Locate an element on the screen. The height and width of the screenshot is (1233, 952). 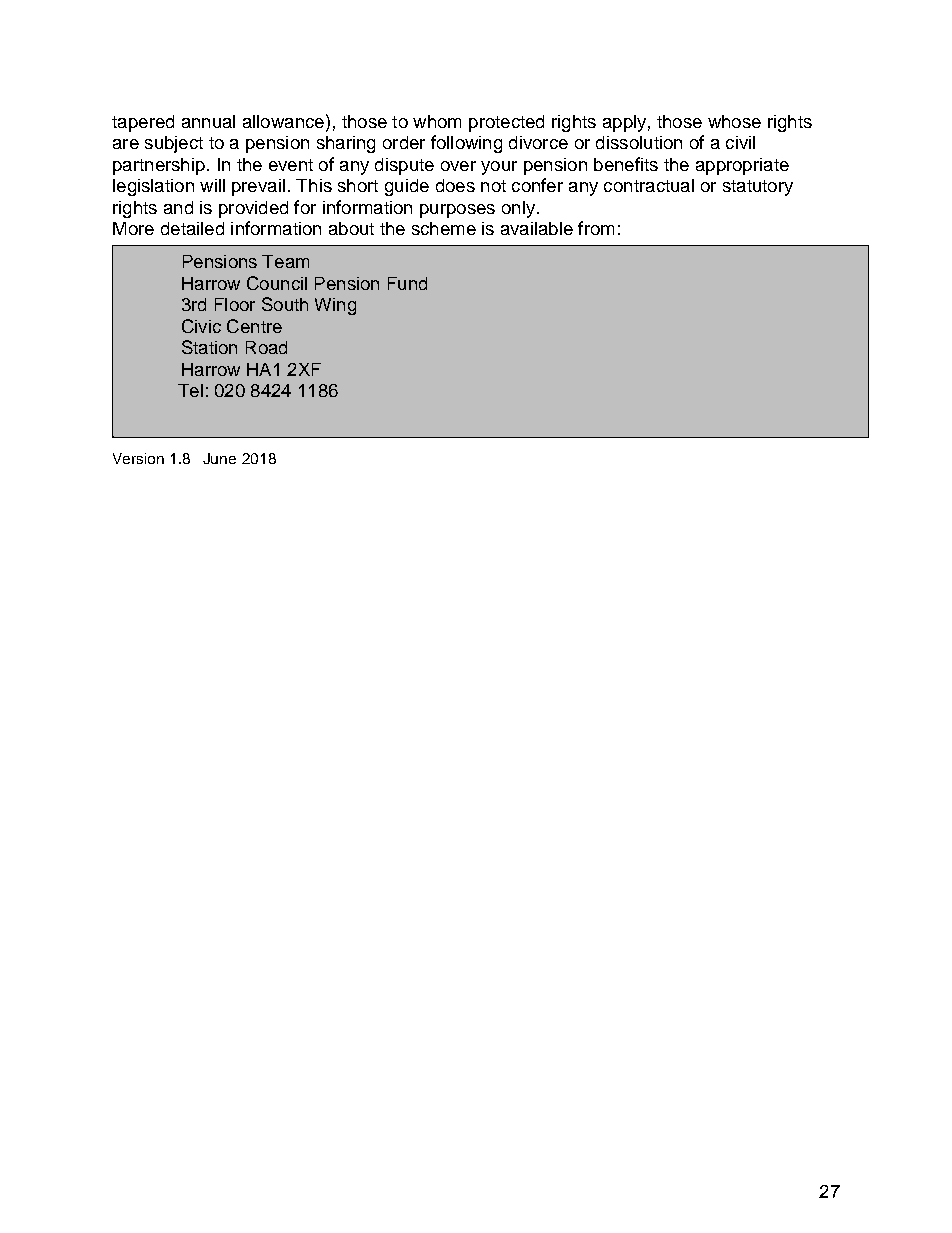
detailed is located at coordinates (192, 228).
